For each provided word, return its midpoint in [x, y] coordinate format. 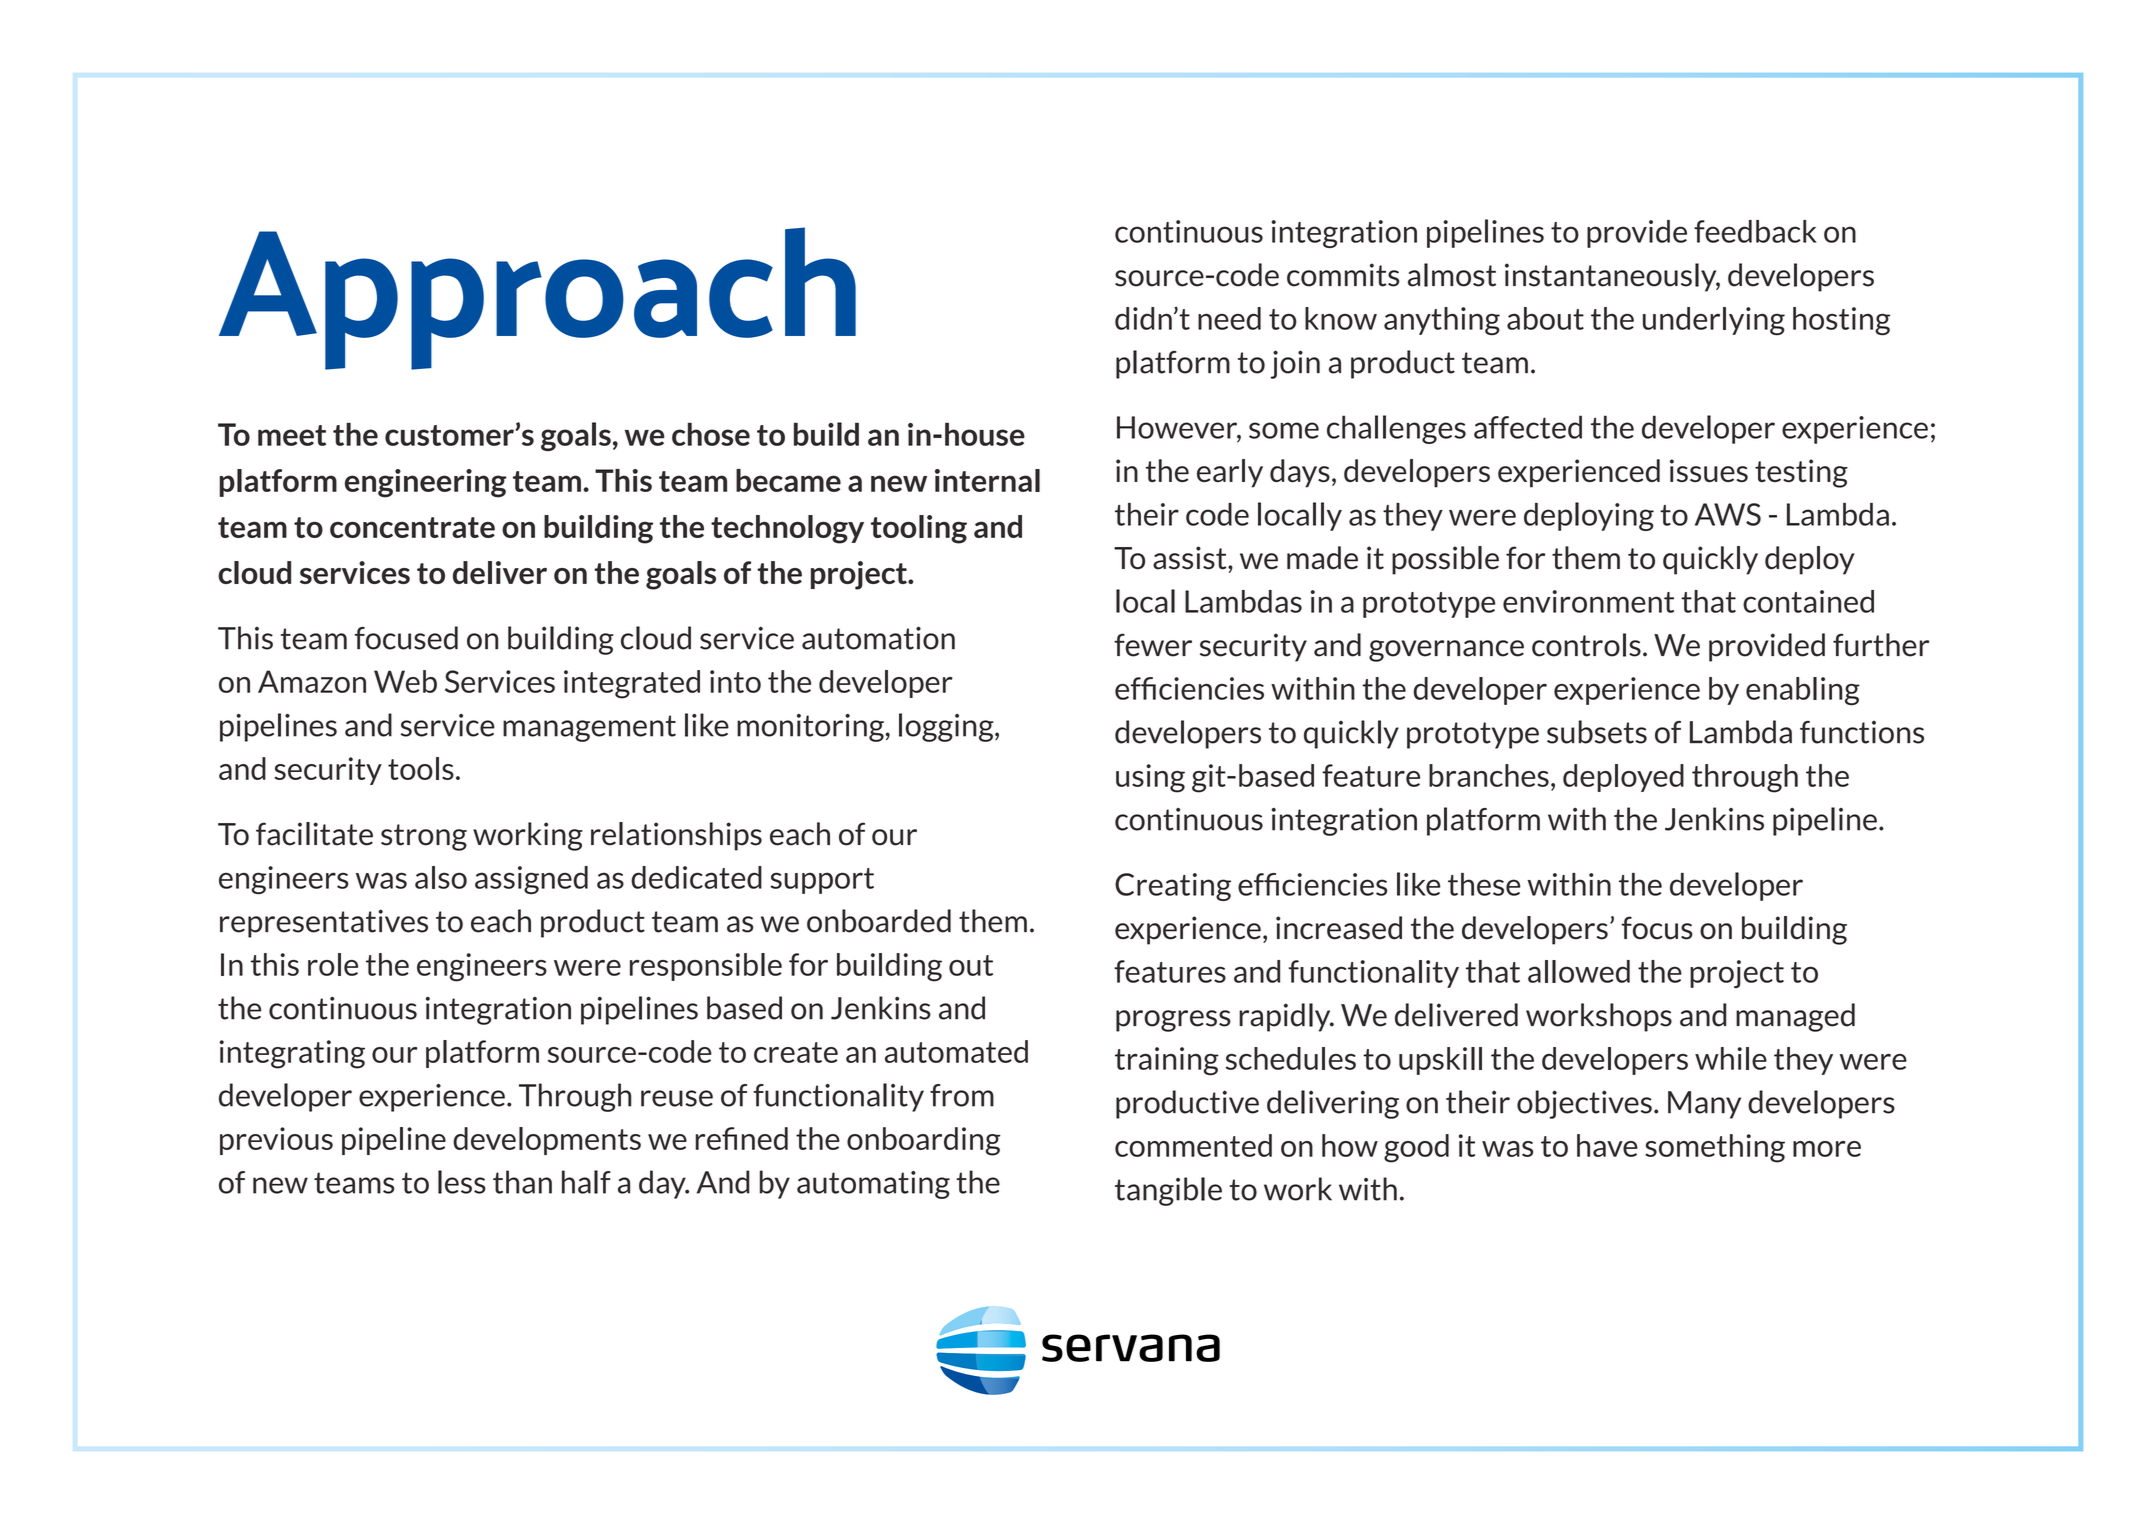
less [462, 1182]
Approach [537, 298]
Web [405, 681]
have [1607, 1145]
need [1229, 318]
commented [1193, 1145]
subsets [1597, 732]
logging [947, 727]
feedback [1755, 231]
